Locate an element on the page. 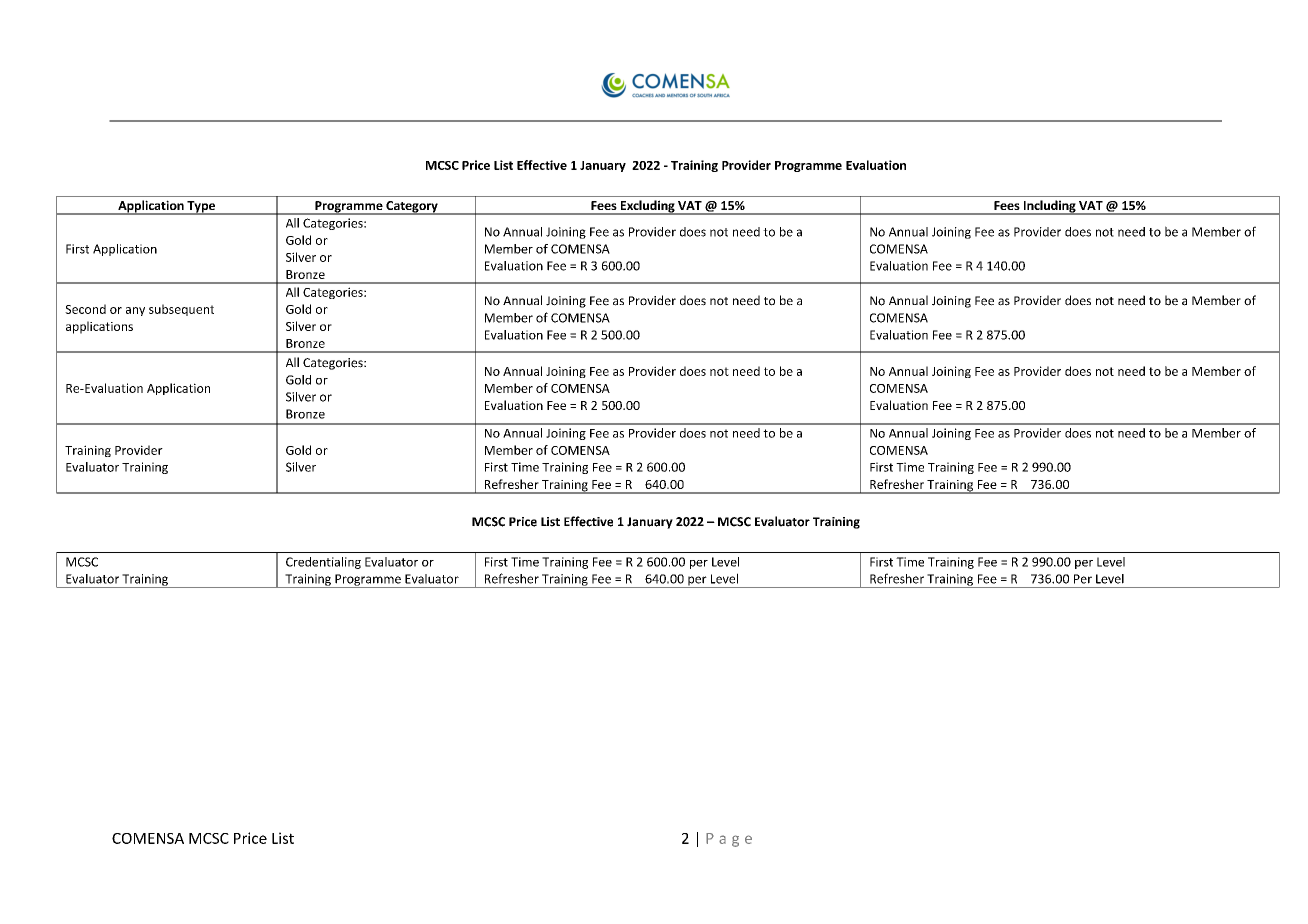  Including is located at coordinates (1049, 207).
